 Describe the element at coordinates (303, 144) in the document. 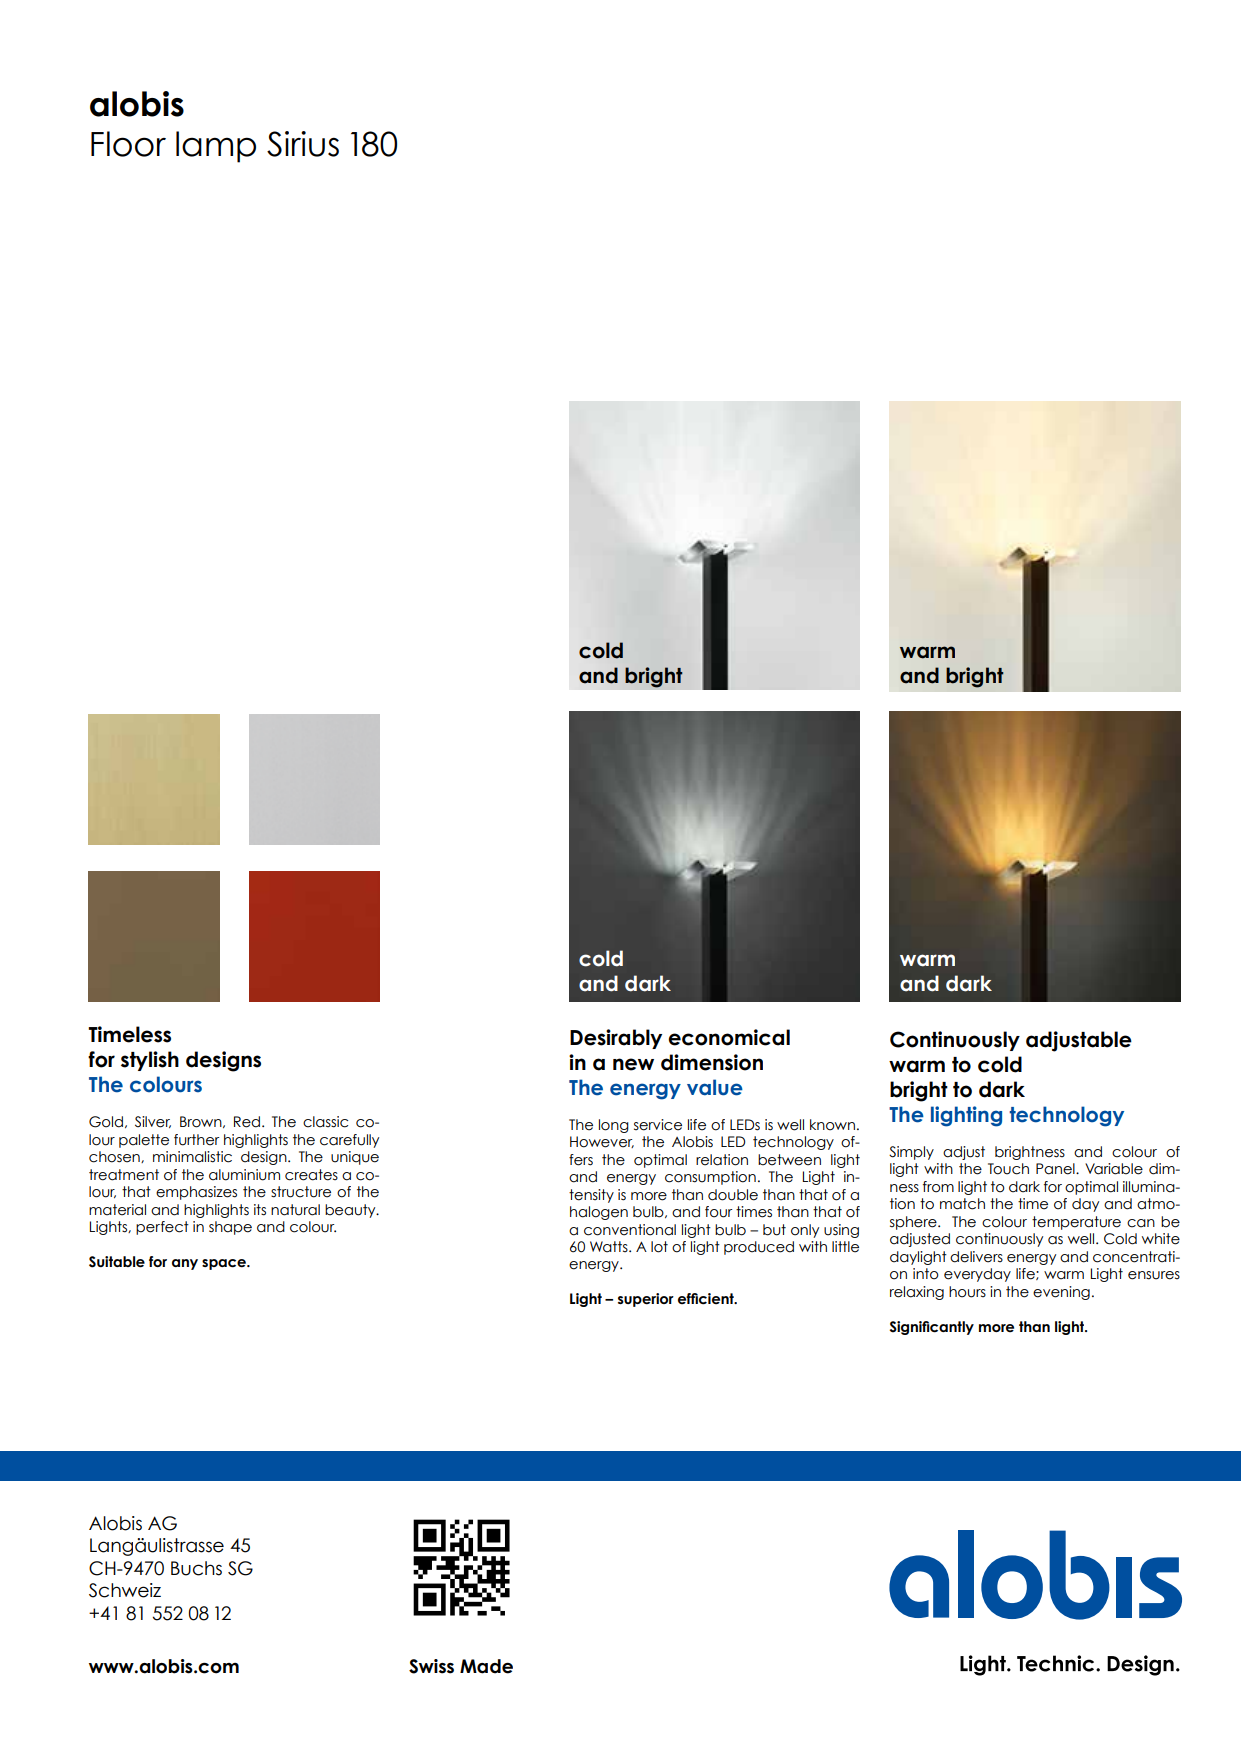

I see `Sirius` at that location.
